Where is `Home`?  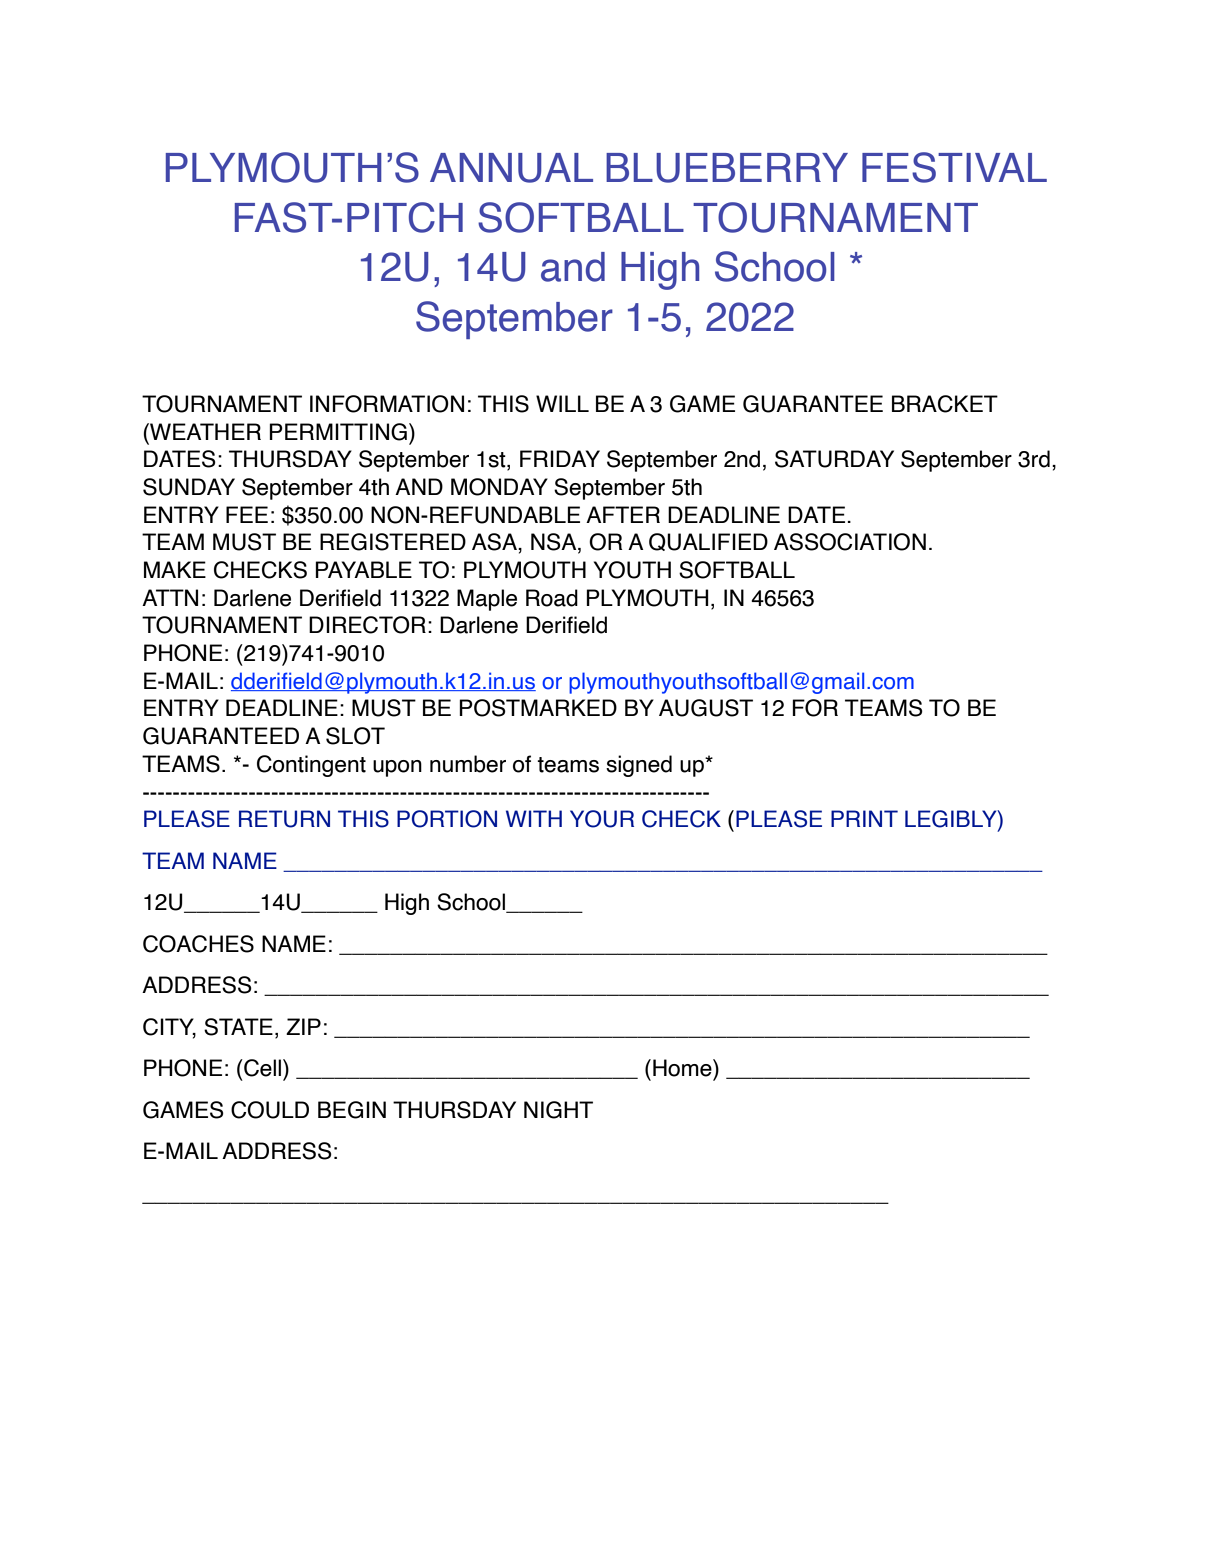 Home is located at coordinates (683, 1068).
